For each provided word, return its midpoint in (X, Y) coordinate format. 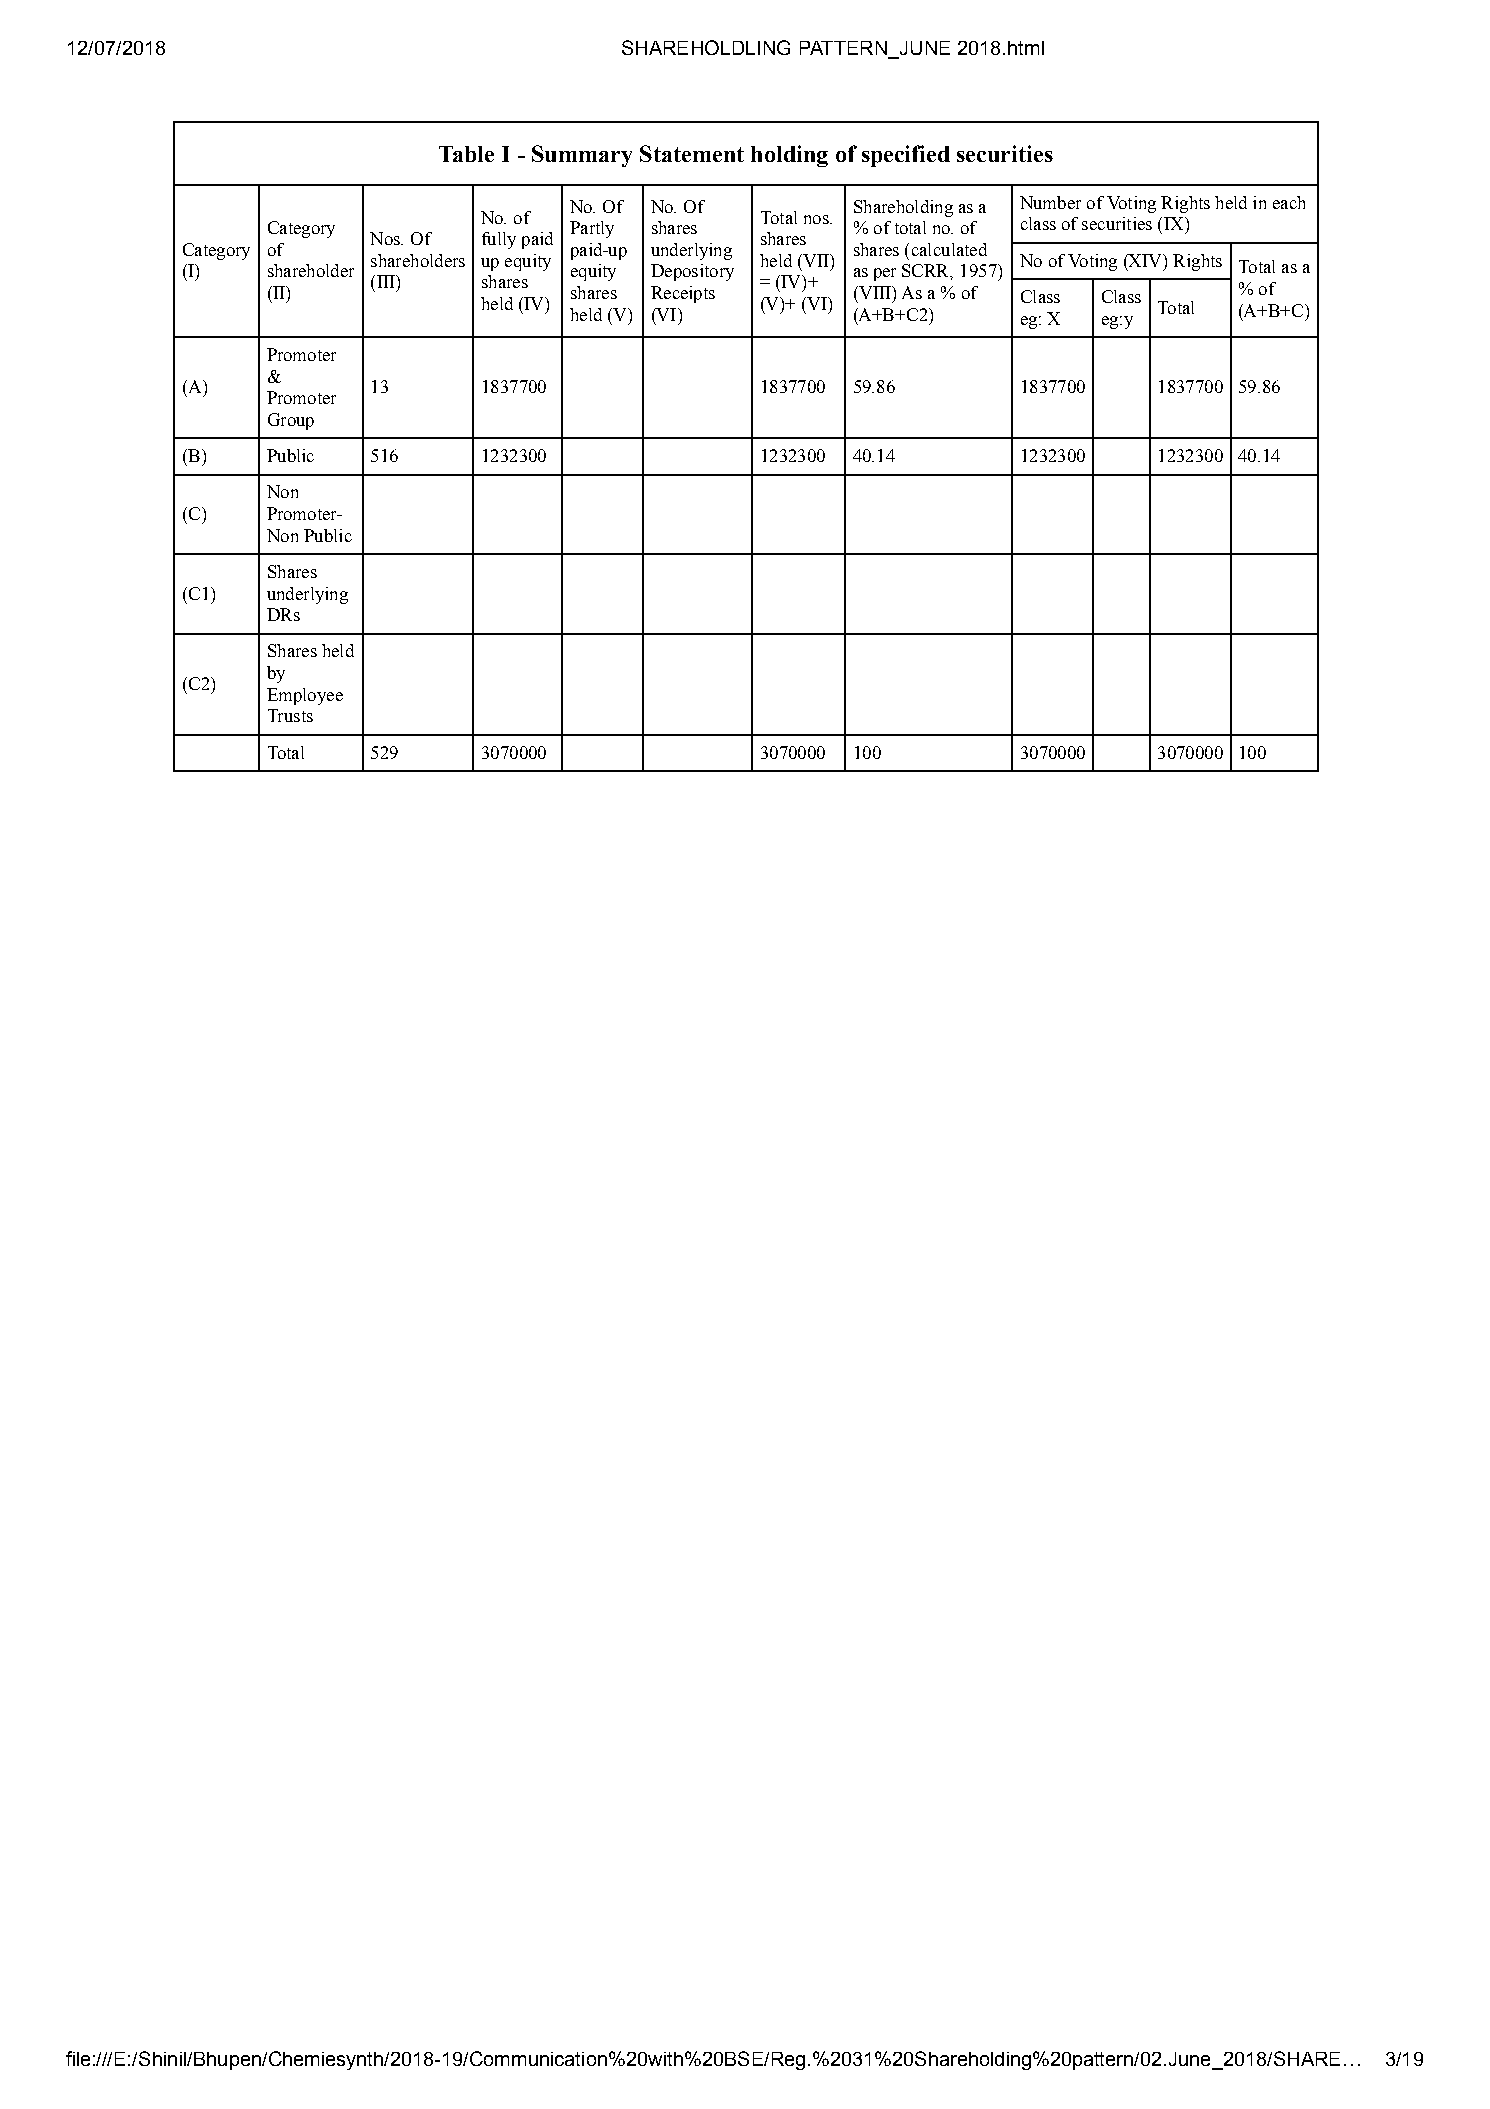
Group (291, 421)
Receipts (683, 294)
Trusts (290, 715)
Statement (692, 153)
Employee (305, 696)
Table (466, 154)
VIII (875, 292)
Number (1050, 202)
